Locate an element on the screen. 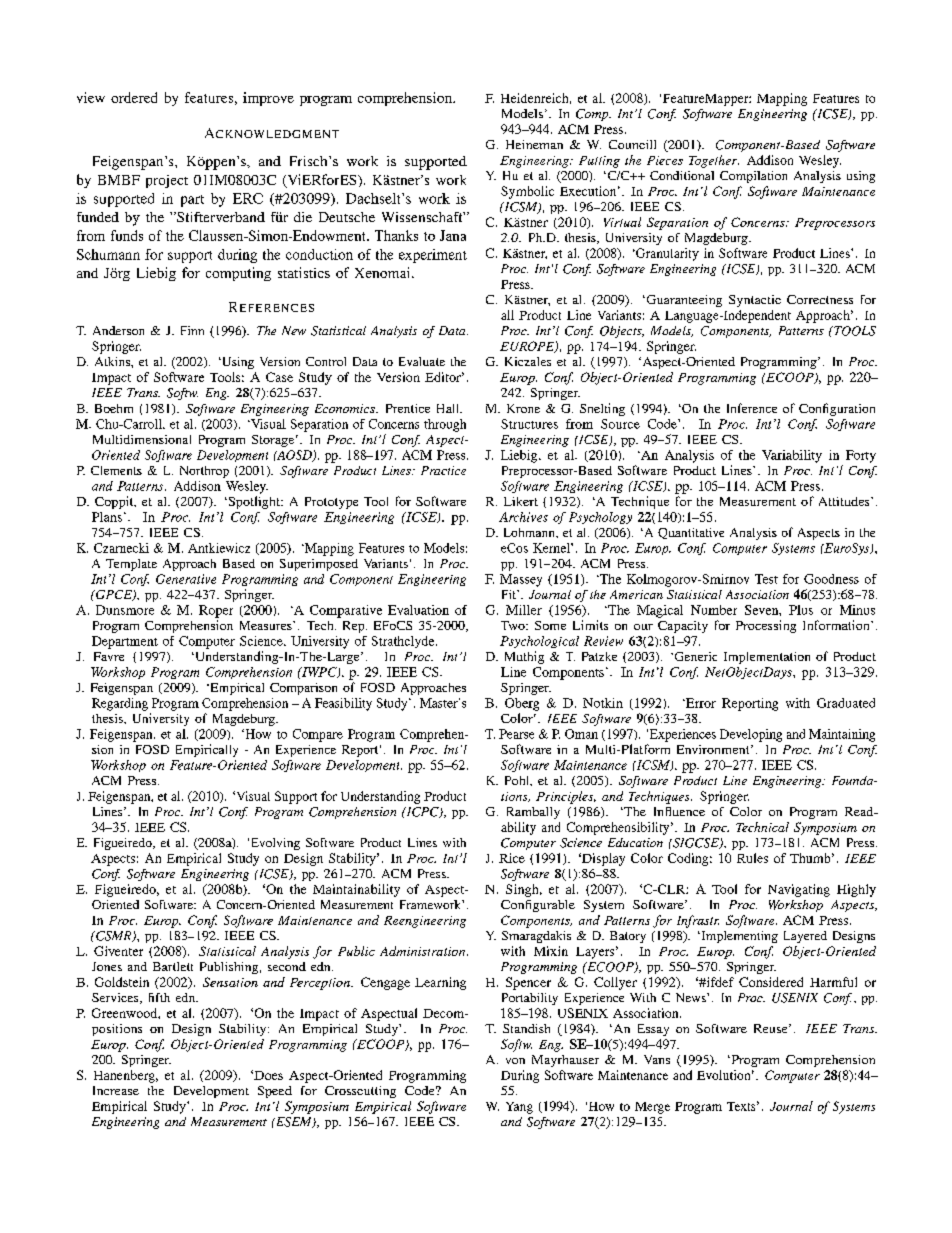 The image size is (952, 1233). Finn is located at coordinates (192, 330).
